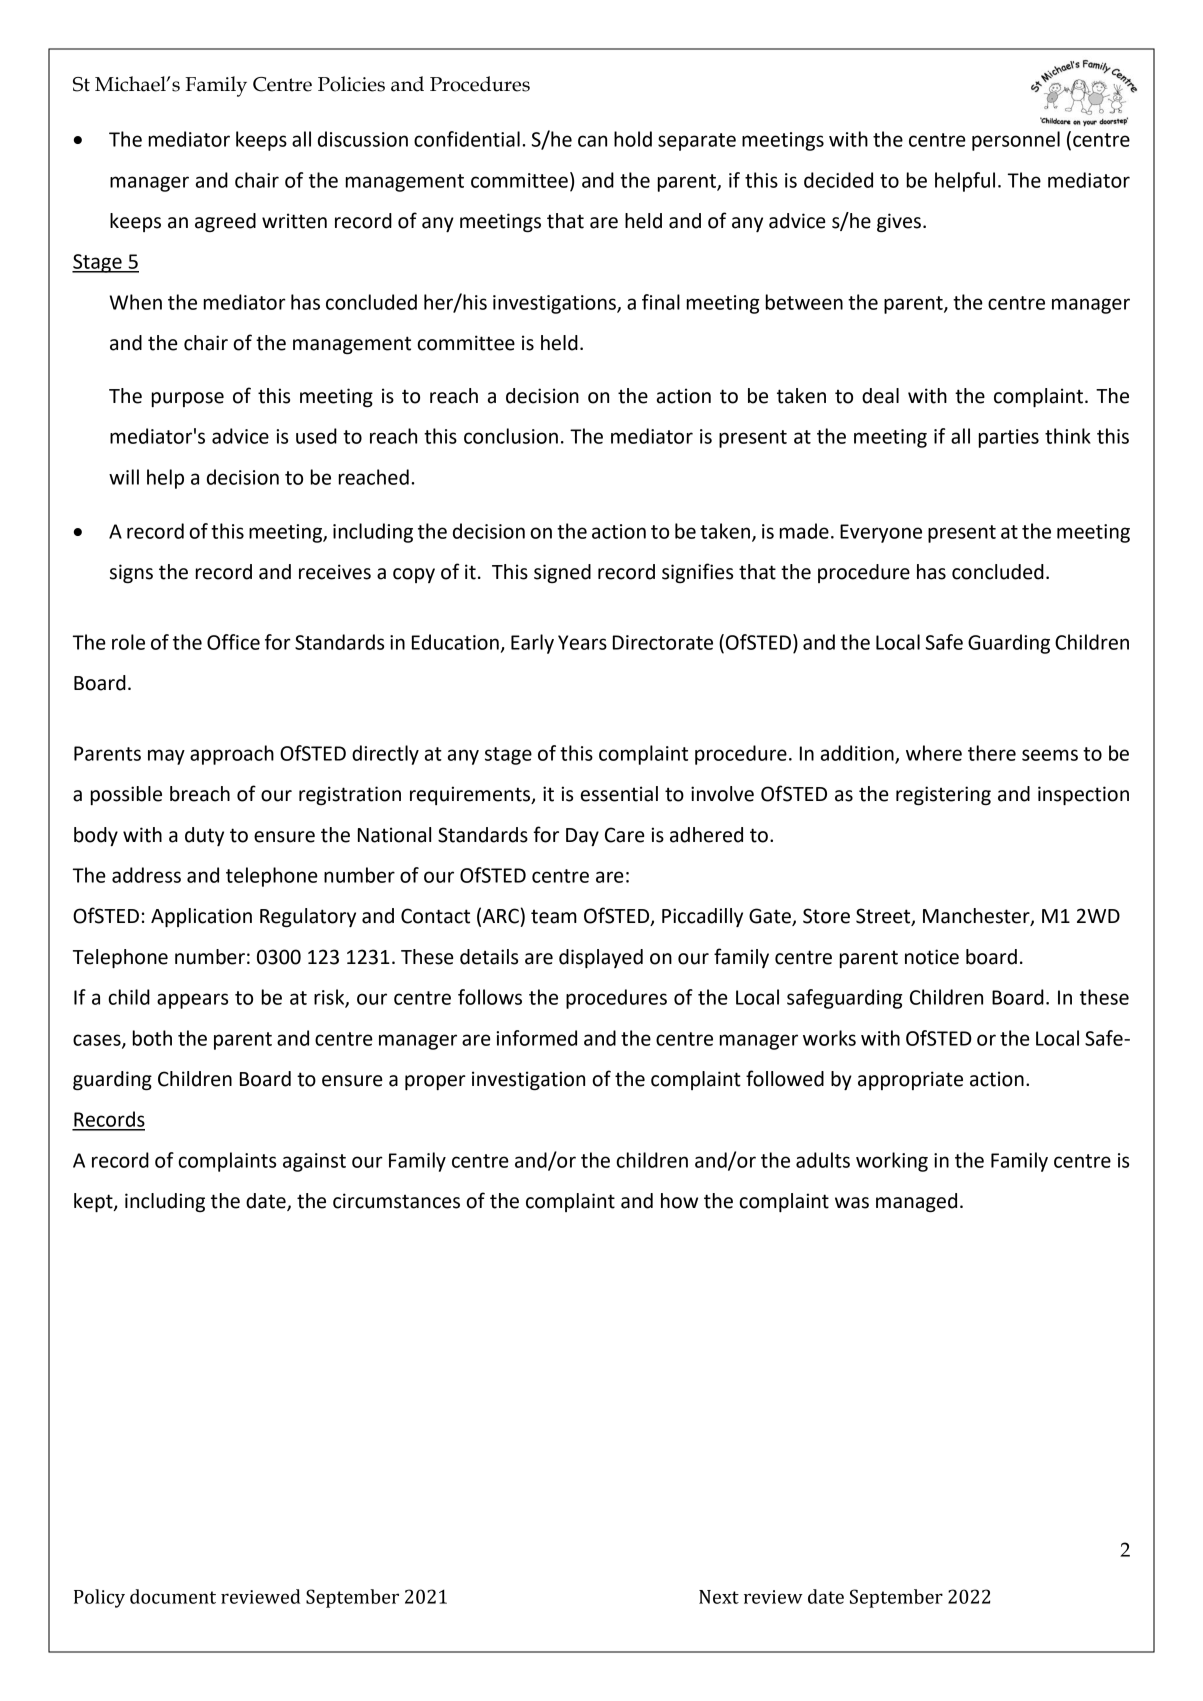 Image resolution: width=1203 pixels, height=1701 pixels. I want to click on personnel, so click(1016, 141).
